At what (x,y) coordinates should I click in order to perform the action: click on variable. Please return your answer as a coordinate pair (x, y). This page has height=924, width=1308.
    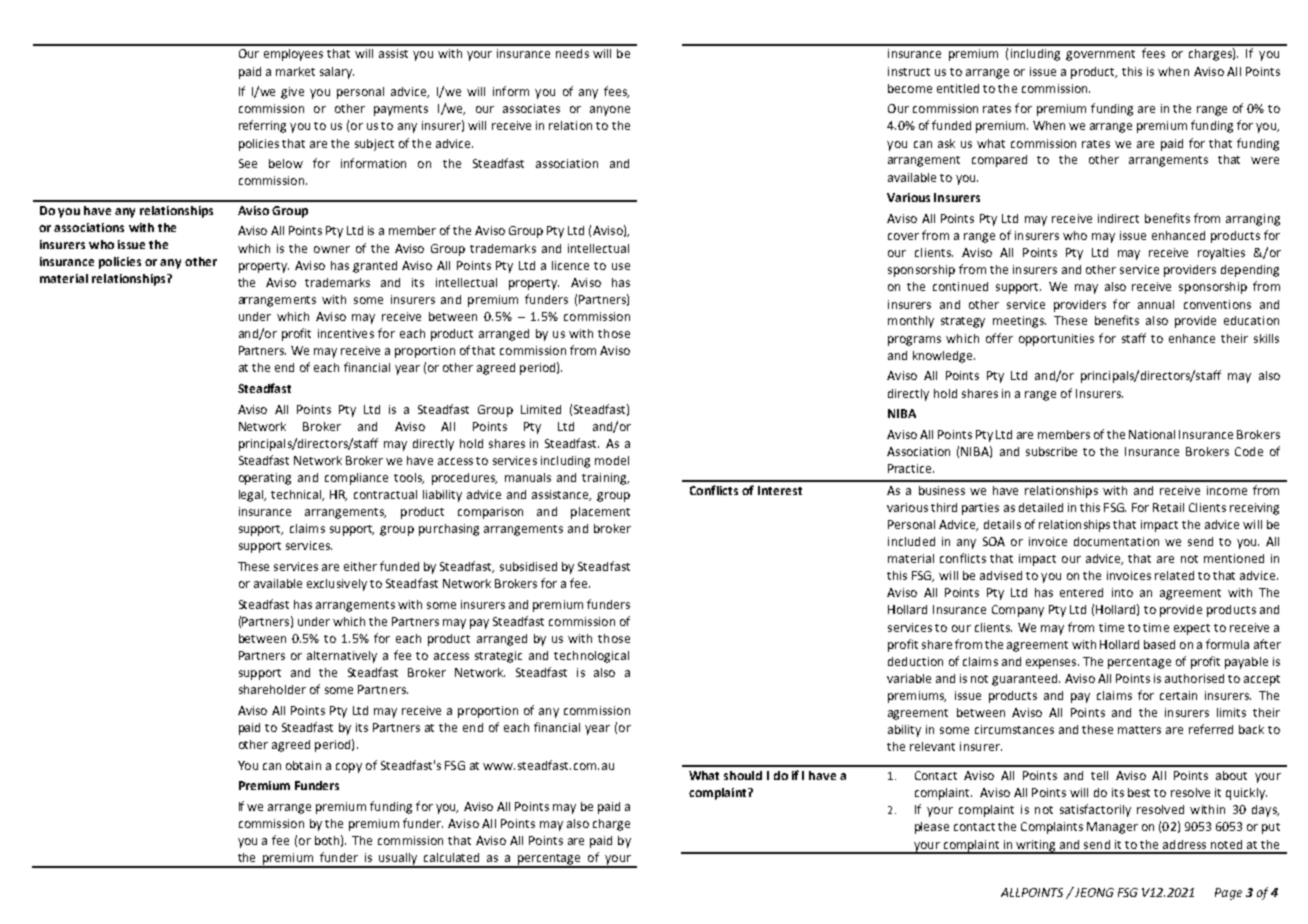
    Looking at the image, I should click on (909, 678).
